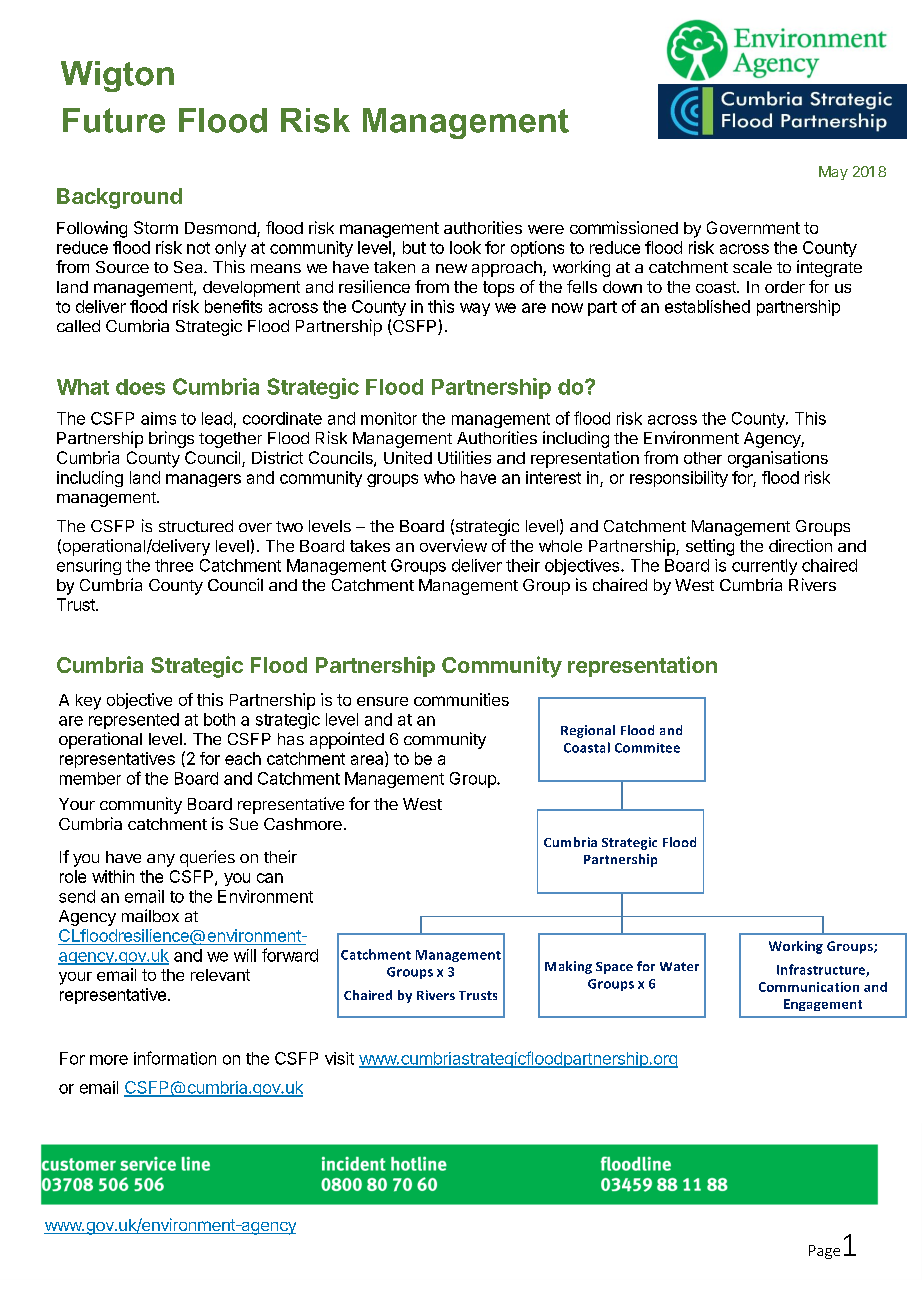  I want to click on Future, so click(114, 120).
